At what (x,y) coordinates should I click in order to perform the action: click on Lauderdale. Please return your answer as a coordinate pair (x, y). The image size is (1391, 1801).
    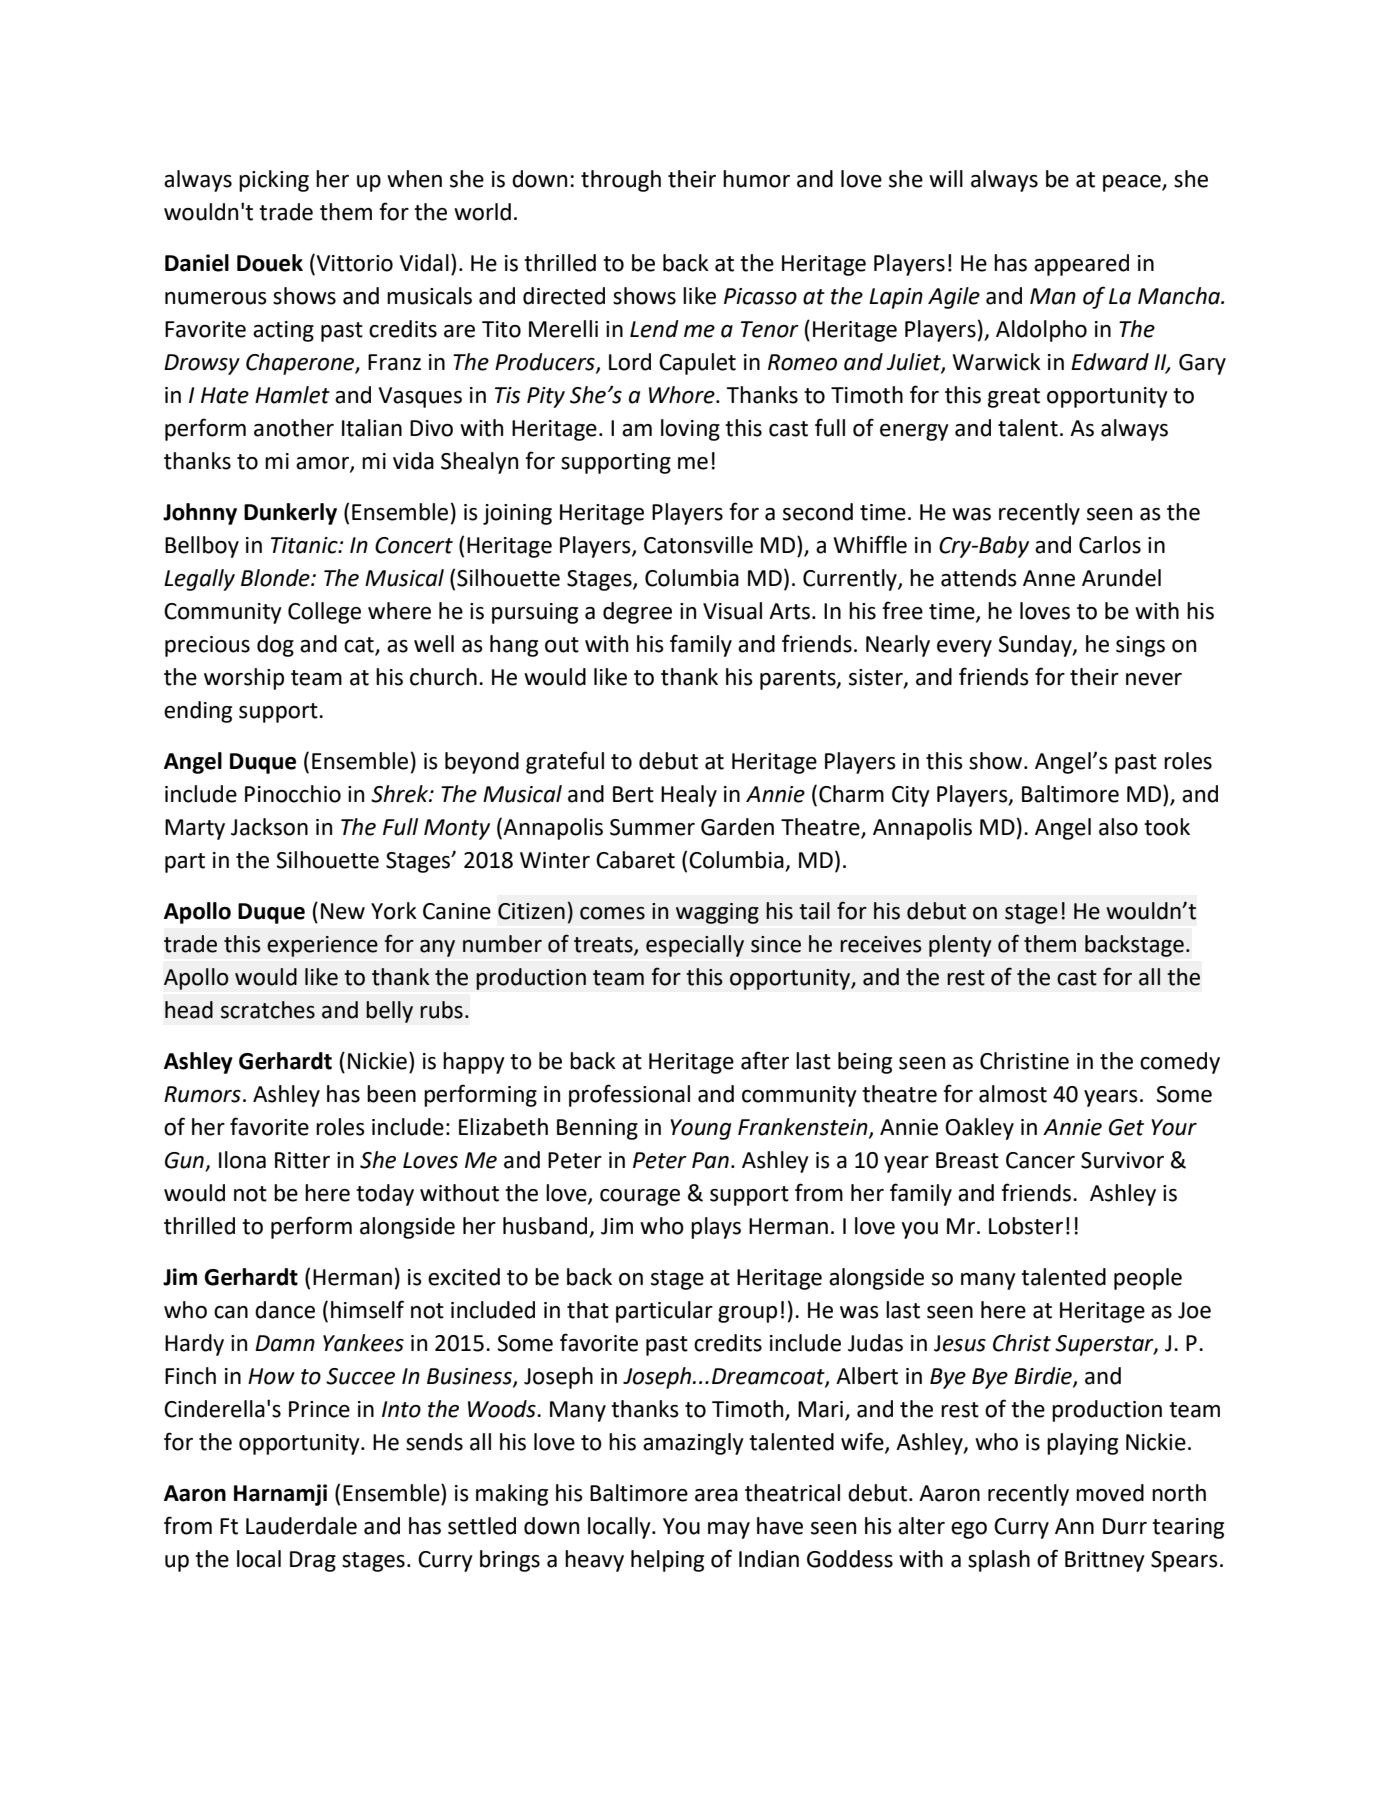
    Looking at the image, I should click on (301, 1526).
